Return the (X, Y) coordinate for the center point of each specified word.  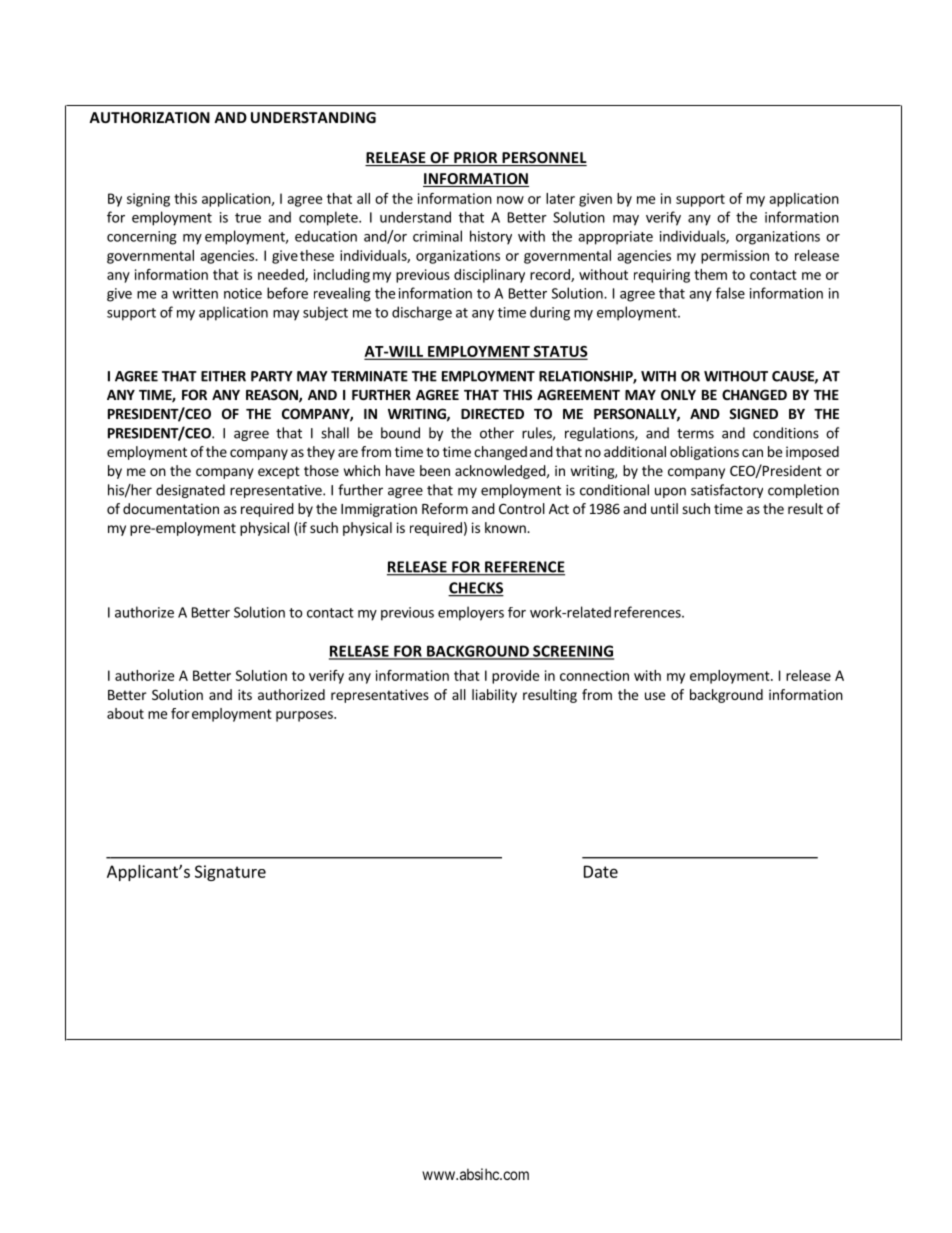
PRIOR (476, 159)
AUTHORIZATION (149, 117)
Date (601, 871)
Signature (230, 873)
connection (594, 675)
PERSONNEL (543, 159)
